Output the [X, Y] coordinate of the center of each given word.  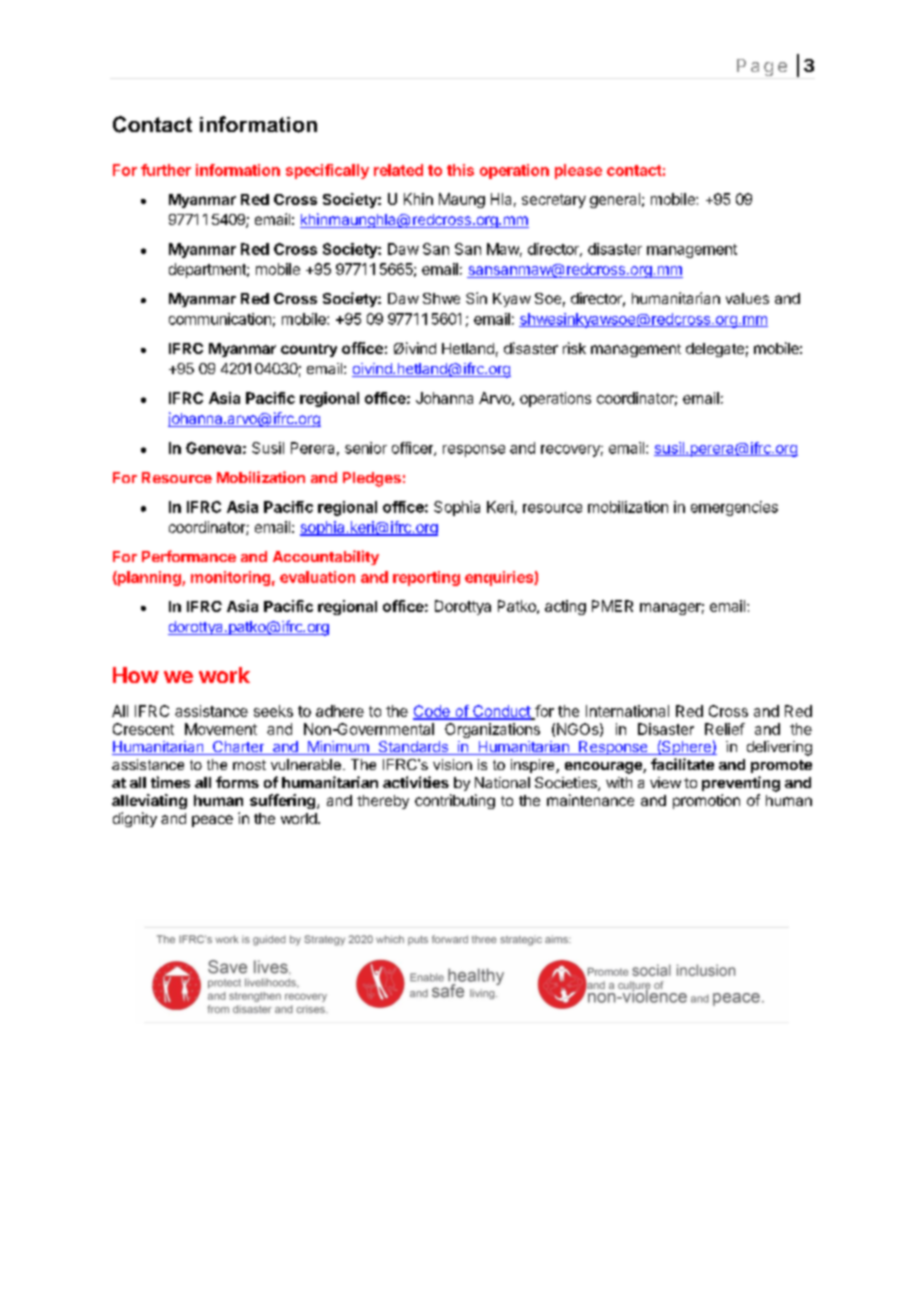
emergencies [734, 508]
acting [565, 607]
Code [432, 712]
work [224, 675]
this [460, 170]
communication [220, 319]
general [615, 200]
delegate [715, 350]
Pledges [372, 479]
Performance [189, 556]
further [166, 170]
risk [574, 348]
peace [212, 821]
